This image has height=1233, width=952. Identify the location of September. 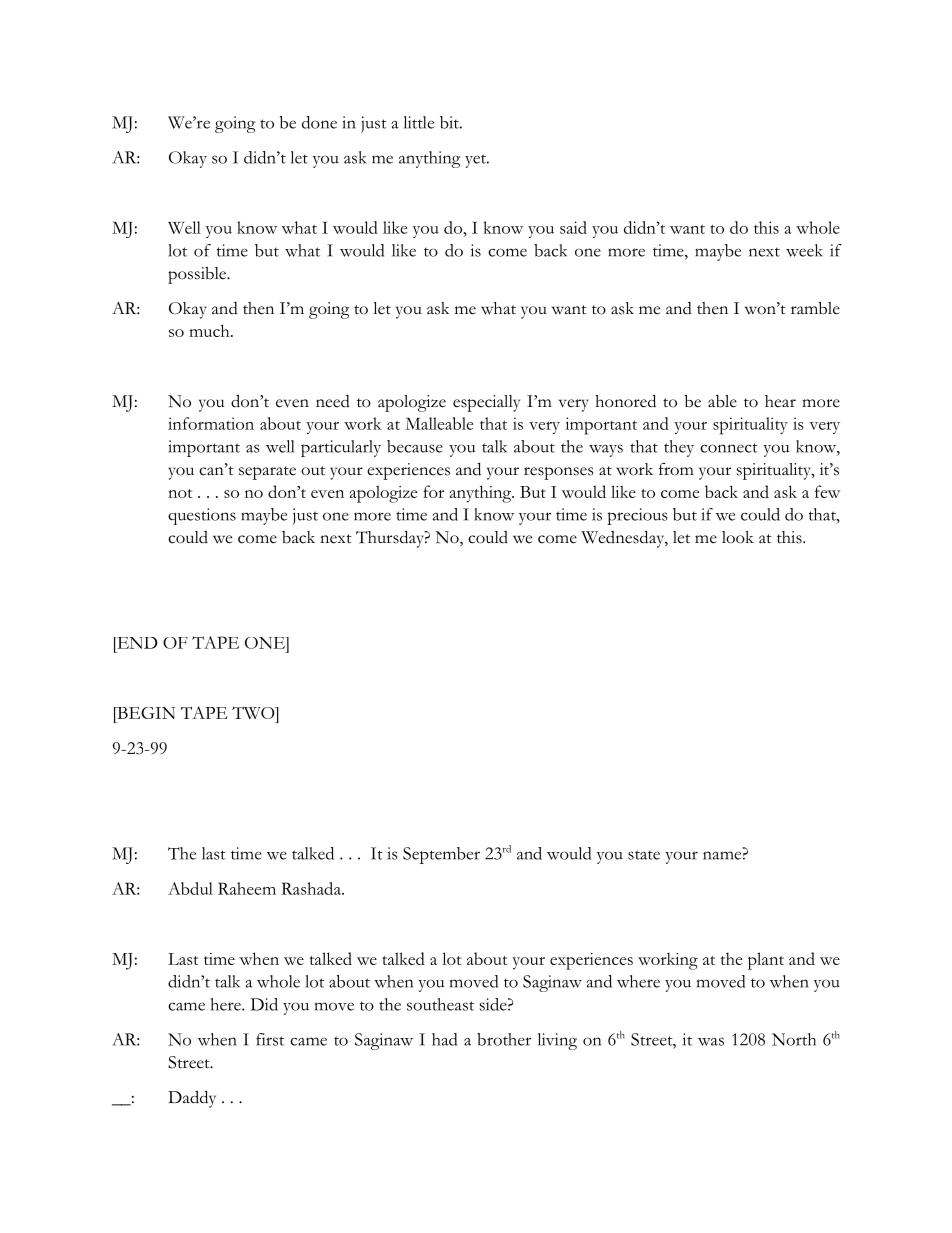
(441, 855).
